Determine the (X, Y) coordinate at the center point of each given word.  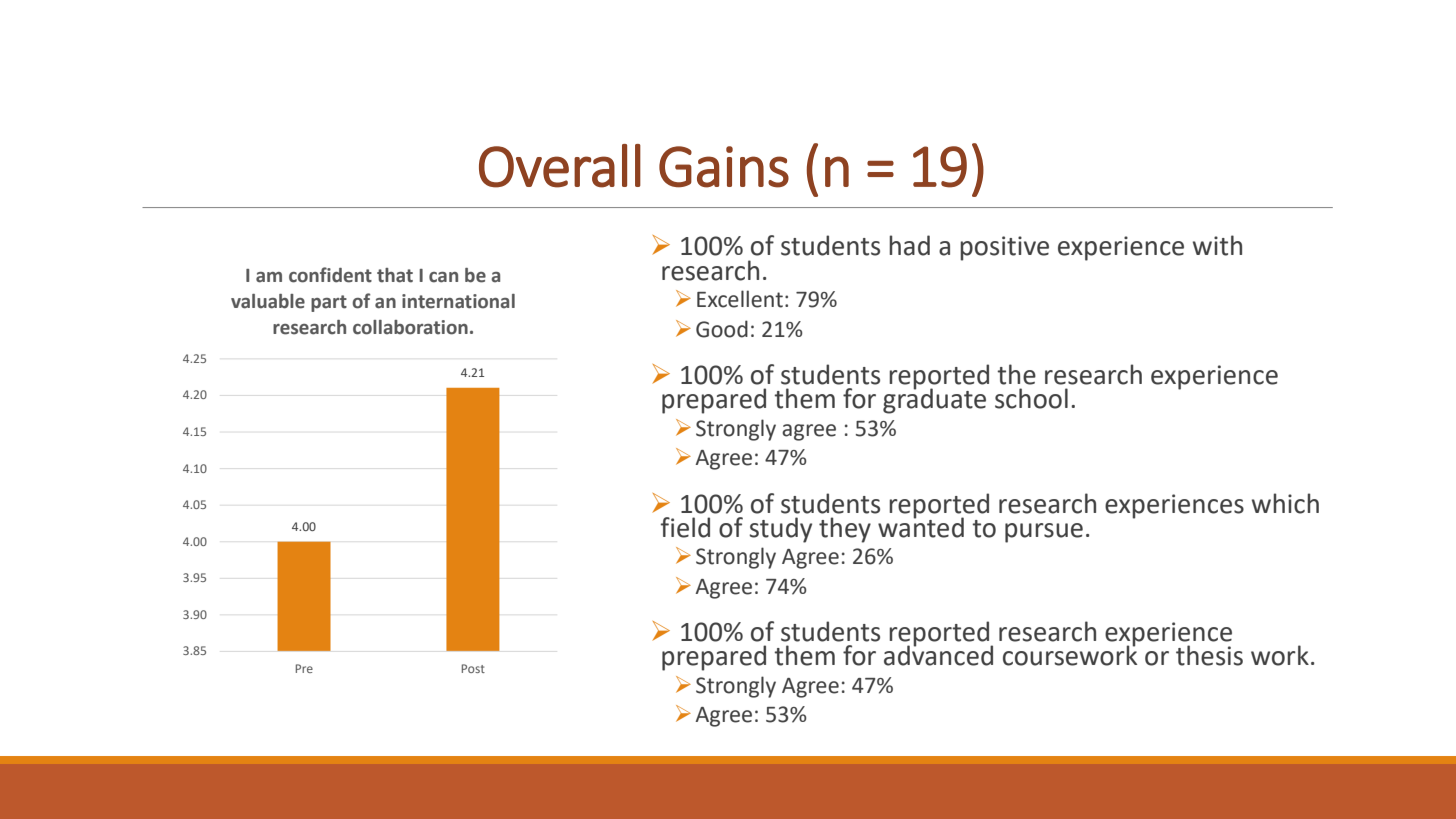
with (1217, 245)
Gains (724, 167)
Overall (560, 166)
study (780, 530)
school (1031, 398)
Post (473, 668)
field (685, 527)
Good (722, 329)
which (1285, 503)
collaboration (410, 327)
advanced (938, 654)
